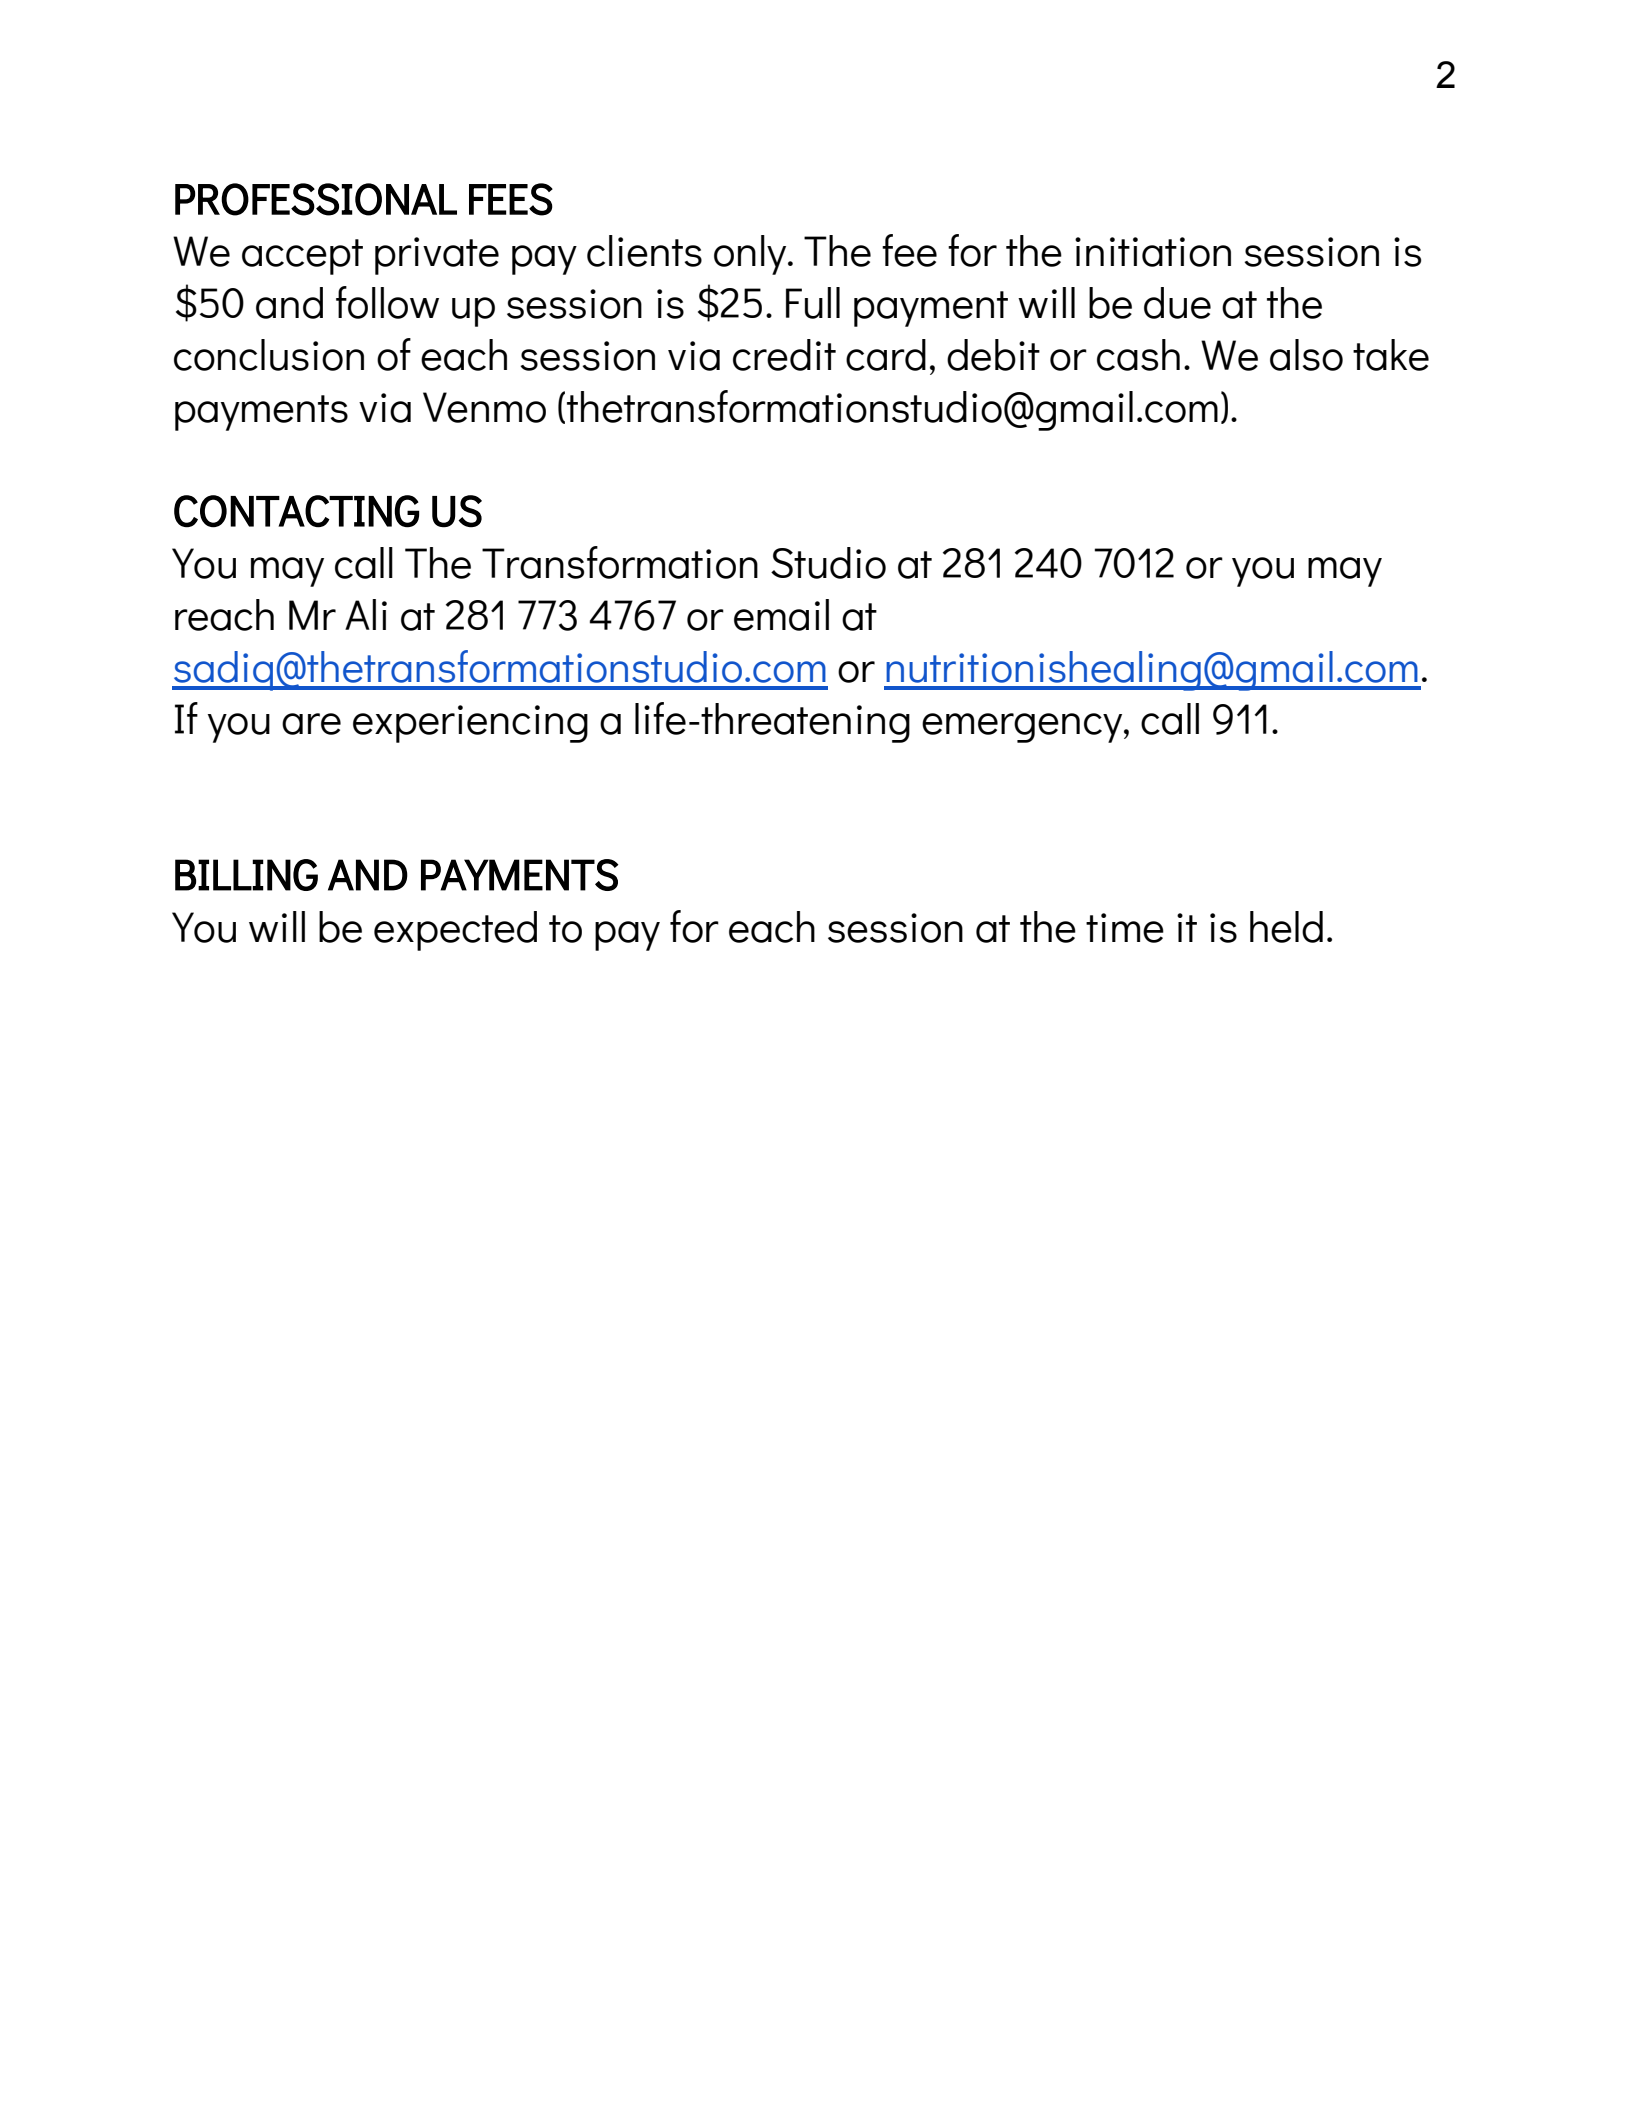 The width and height of the screenshot is (1631, 2111). Describe the element at coordinates (455, 931) in the screenshot. I see `expected` at that location.
